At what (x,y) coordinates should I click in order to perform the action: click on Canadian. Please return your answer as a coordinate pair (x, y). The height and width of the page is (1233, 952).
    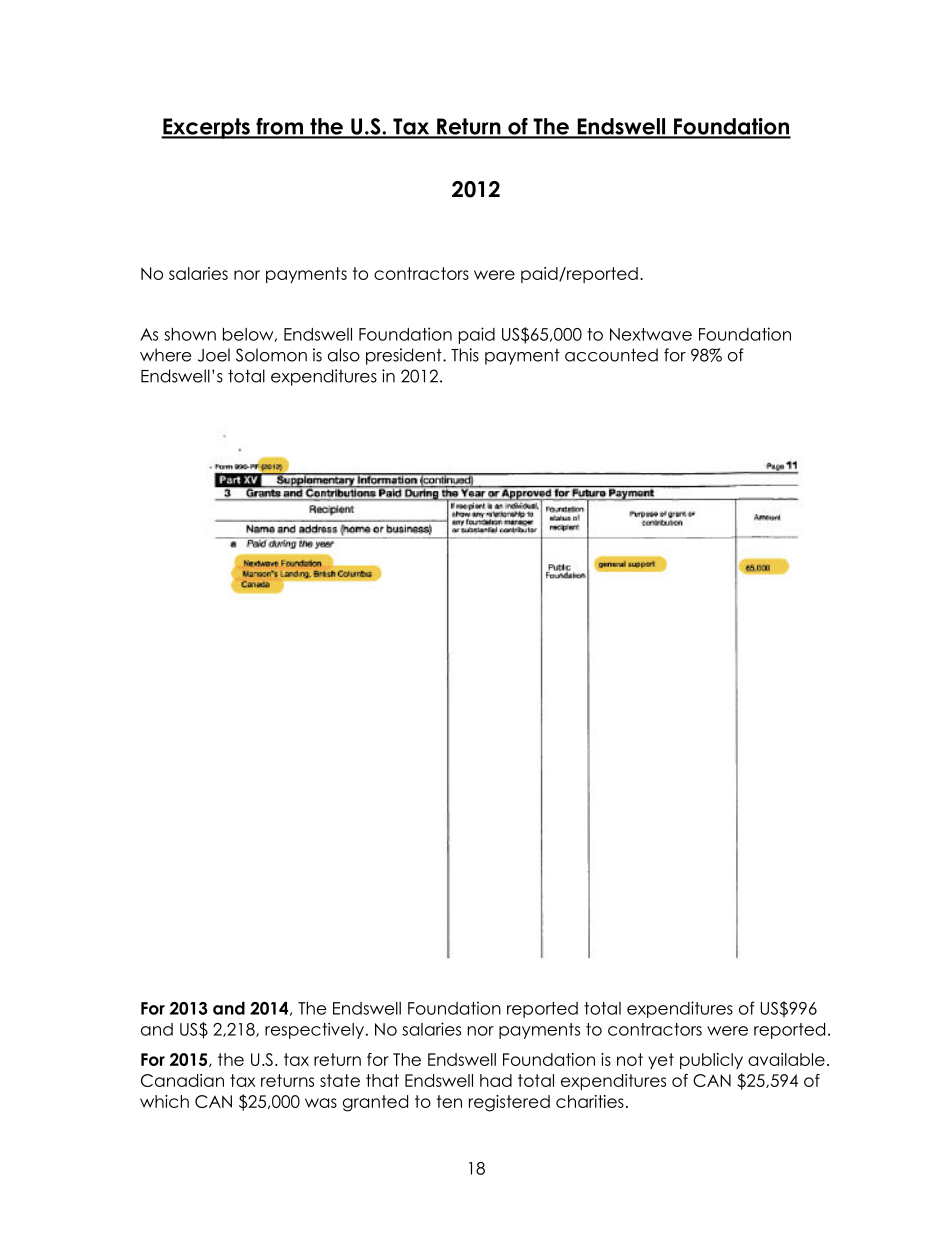
    Looking at the image, I should click on (182, 1080).
